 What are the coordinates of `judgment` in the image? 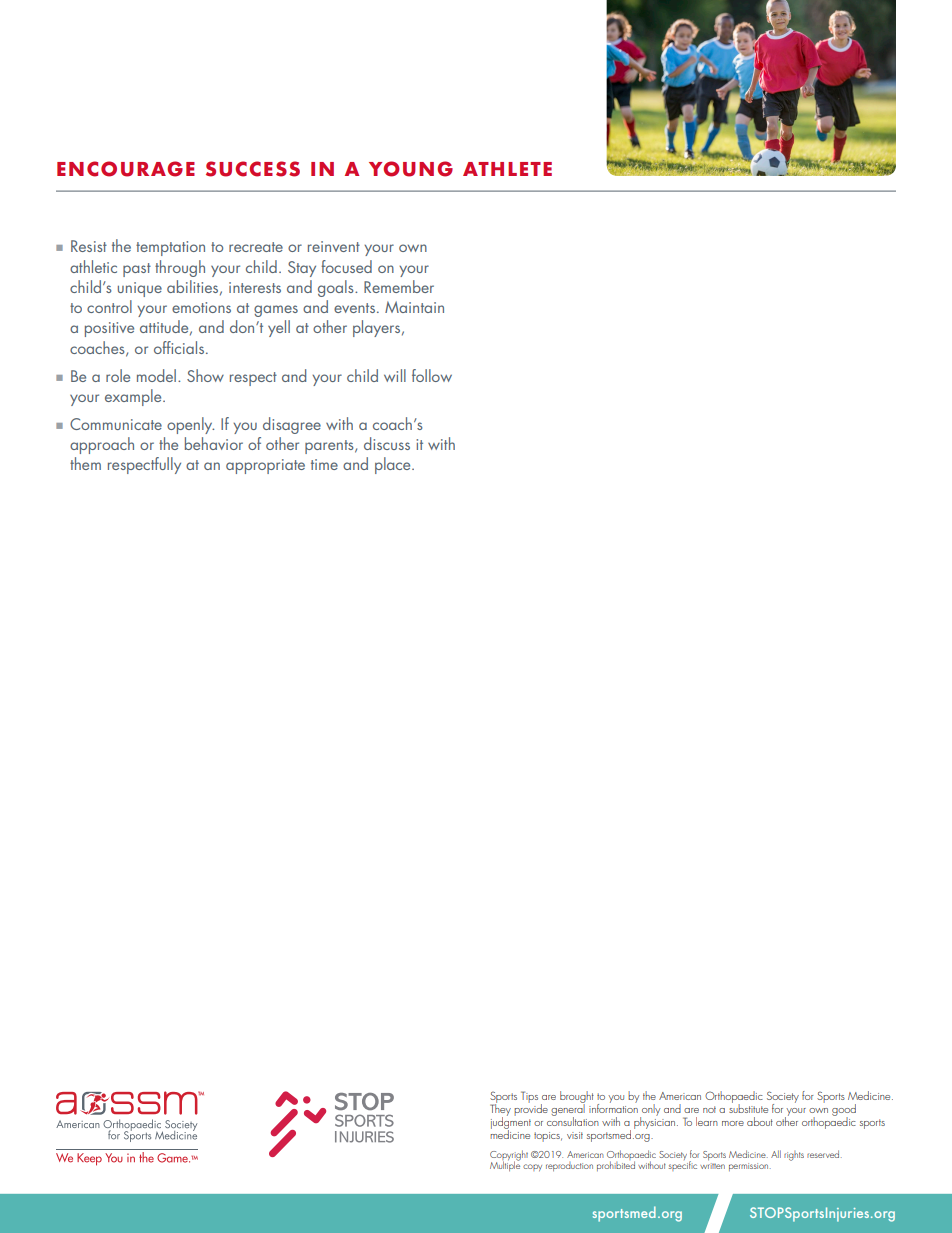 It's located at (511, 1122).
